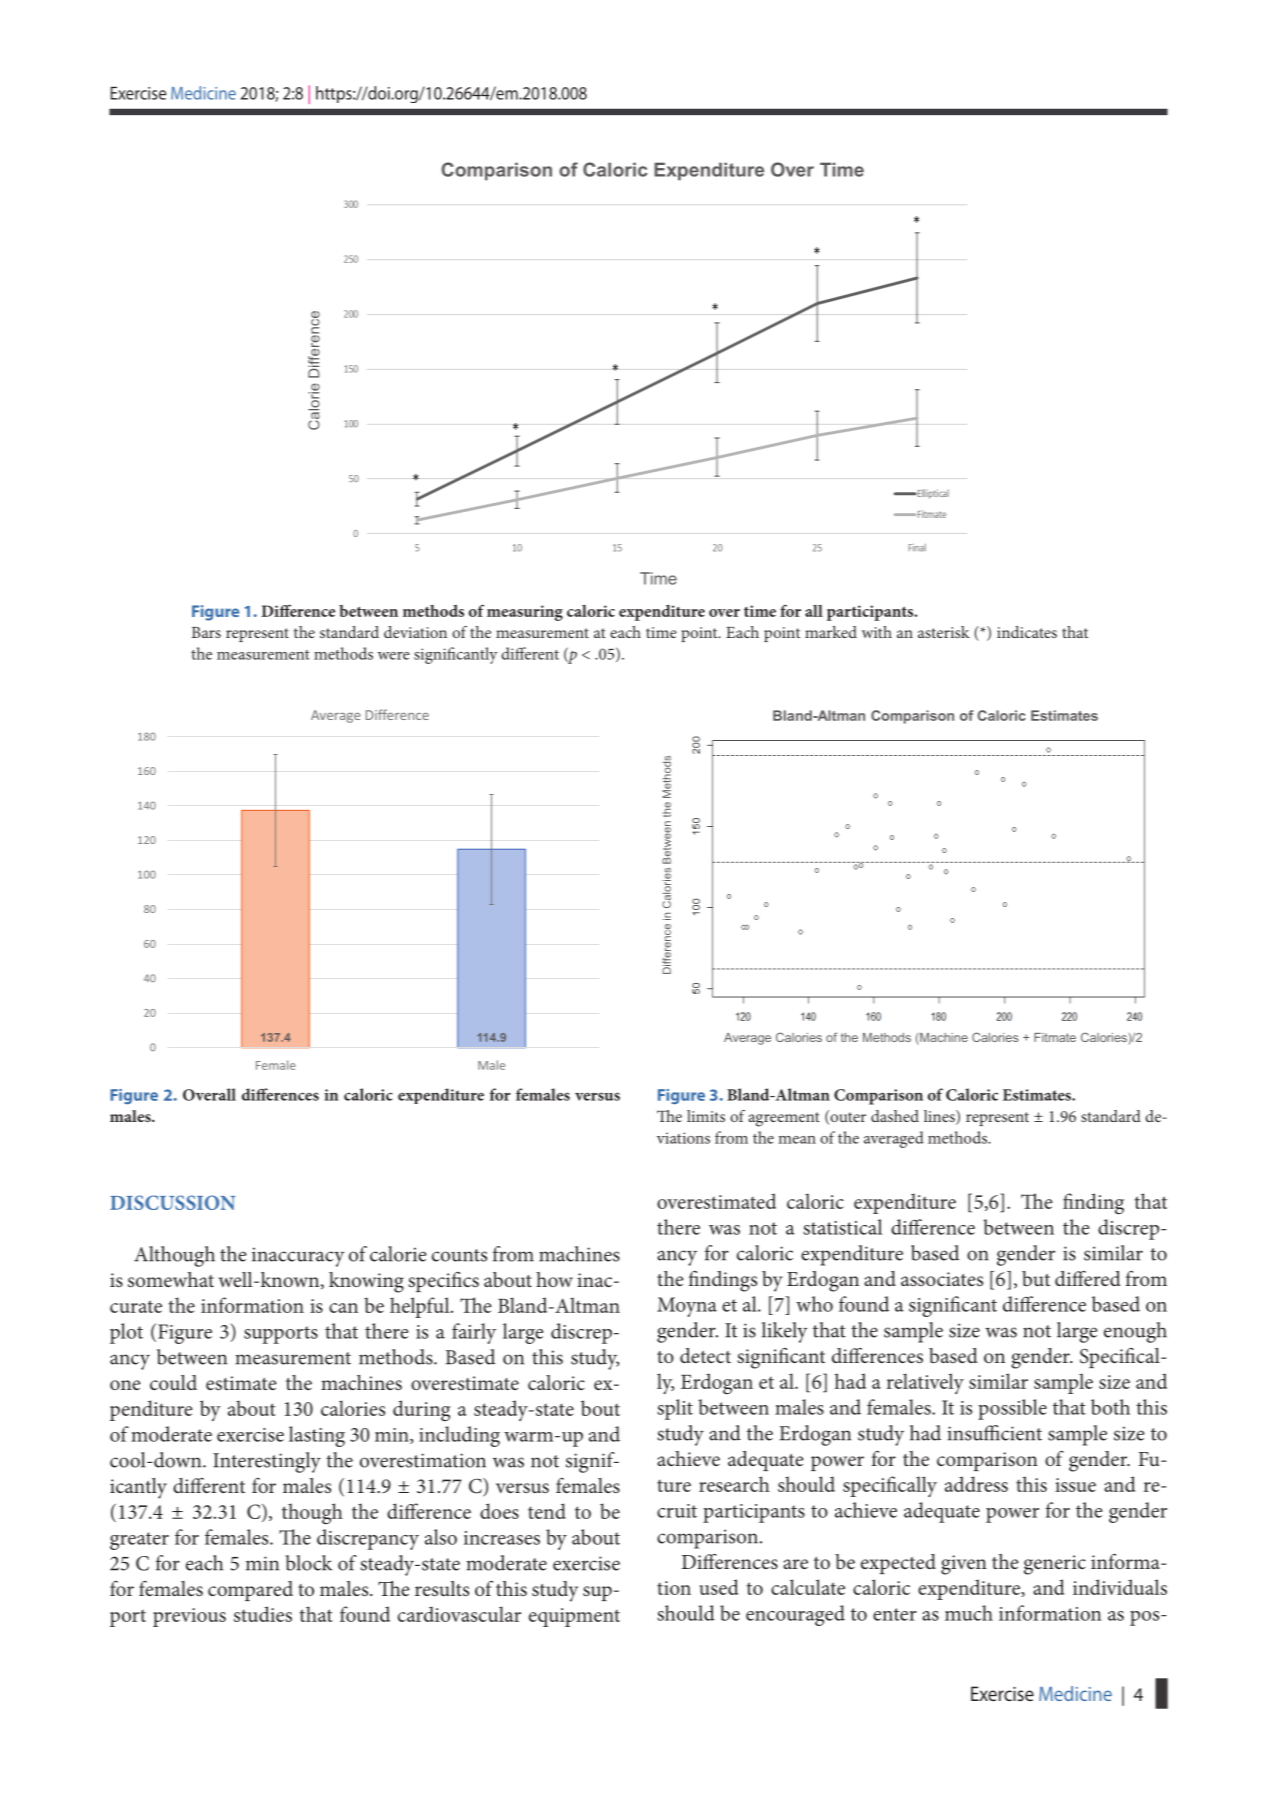  Describe the element at coordinates (1027, 632) in the image. I see `indicates` at that location.
